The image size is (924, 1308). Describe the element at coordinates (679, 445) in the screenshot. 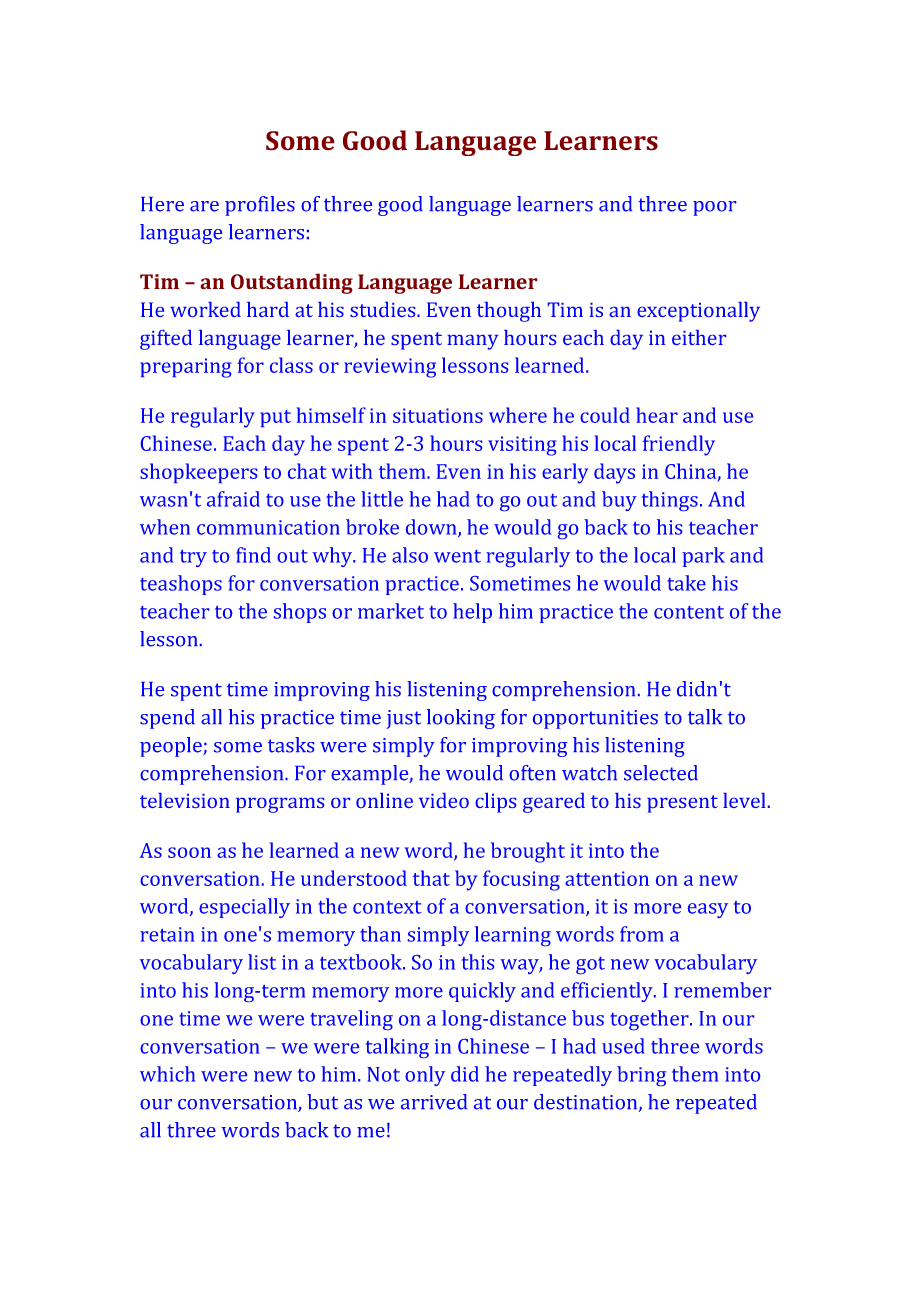

I see `friendly` at that location.
